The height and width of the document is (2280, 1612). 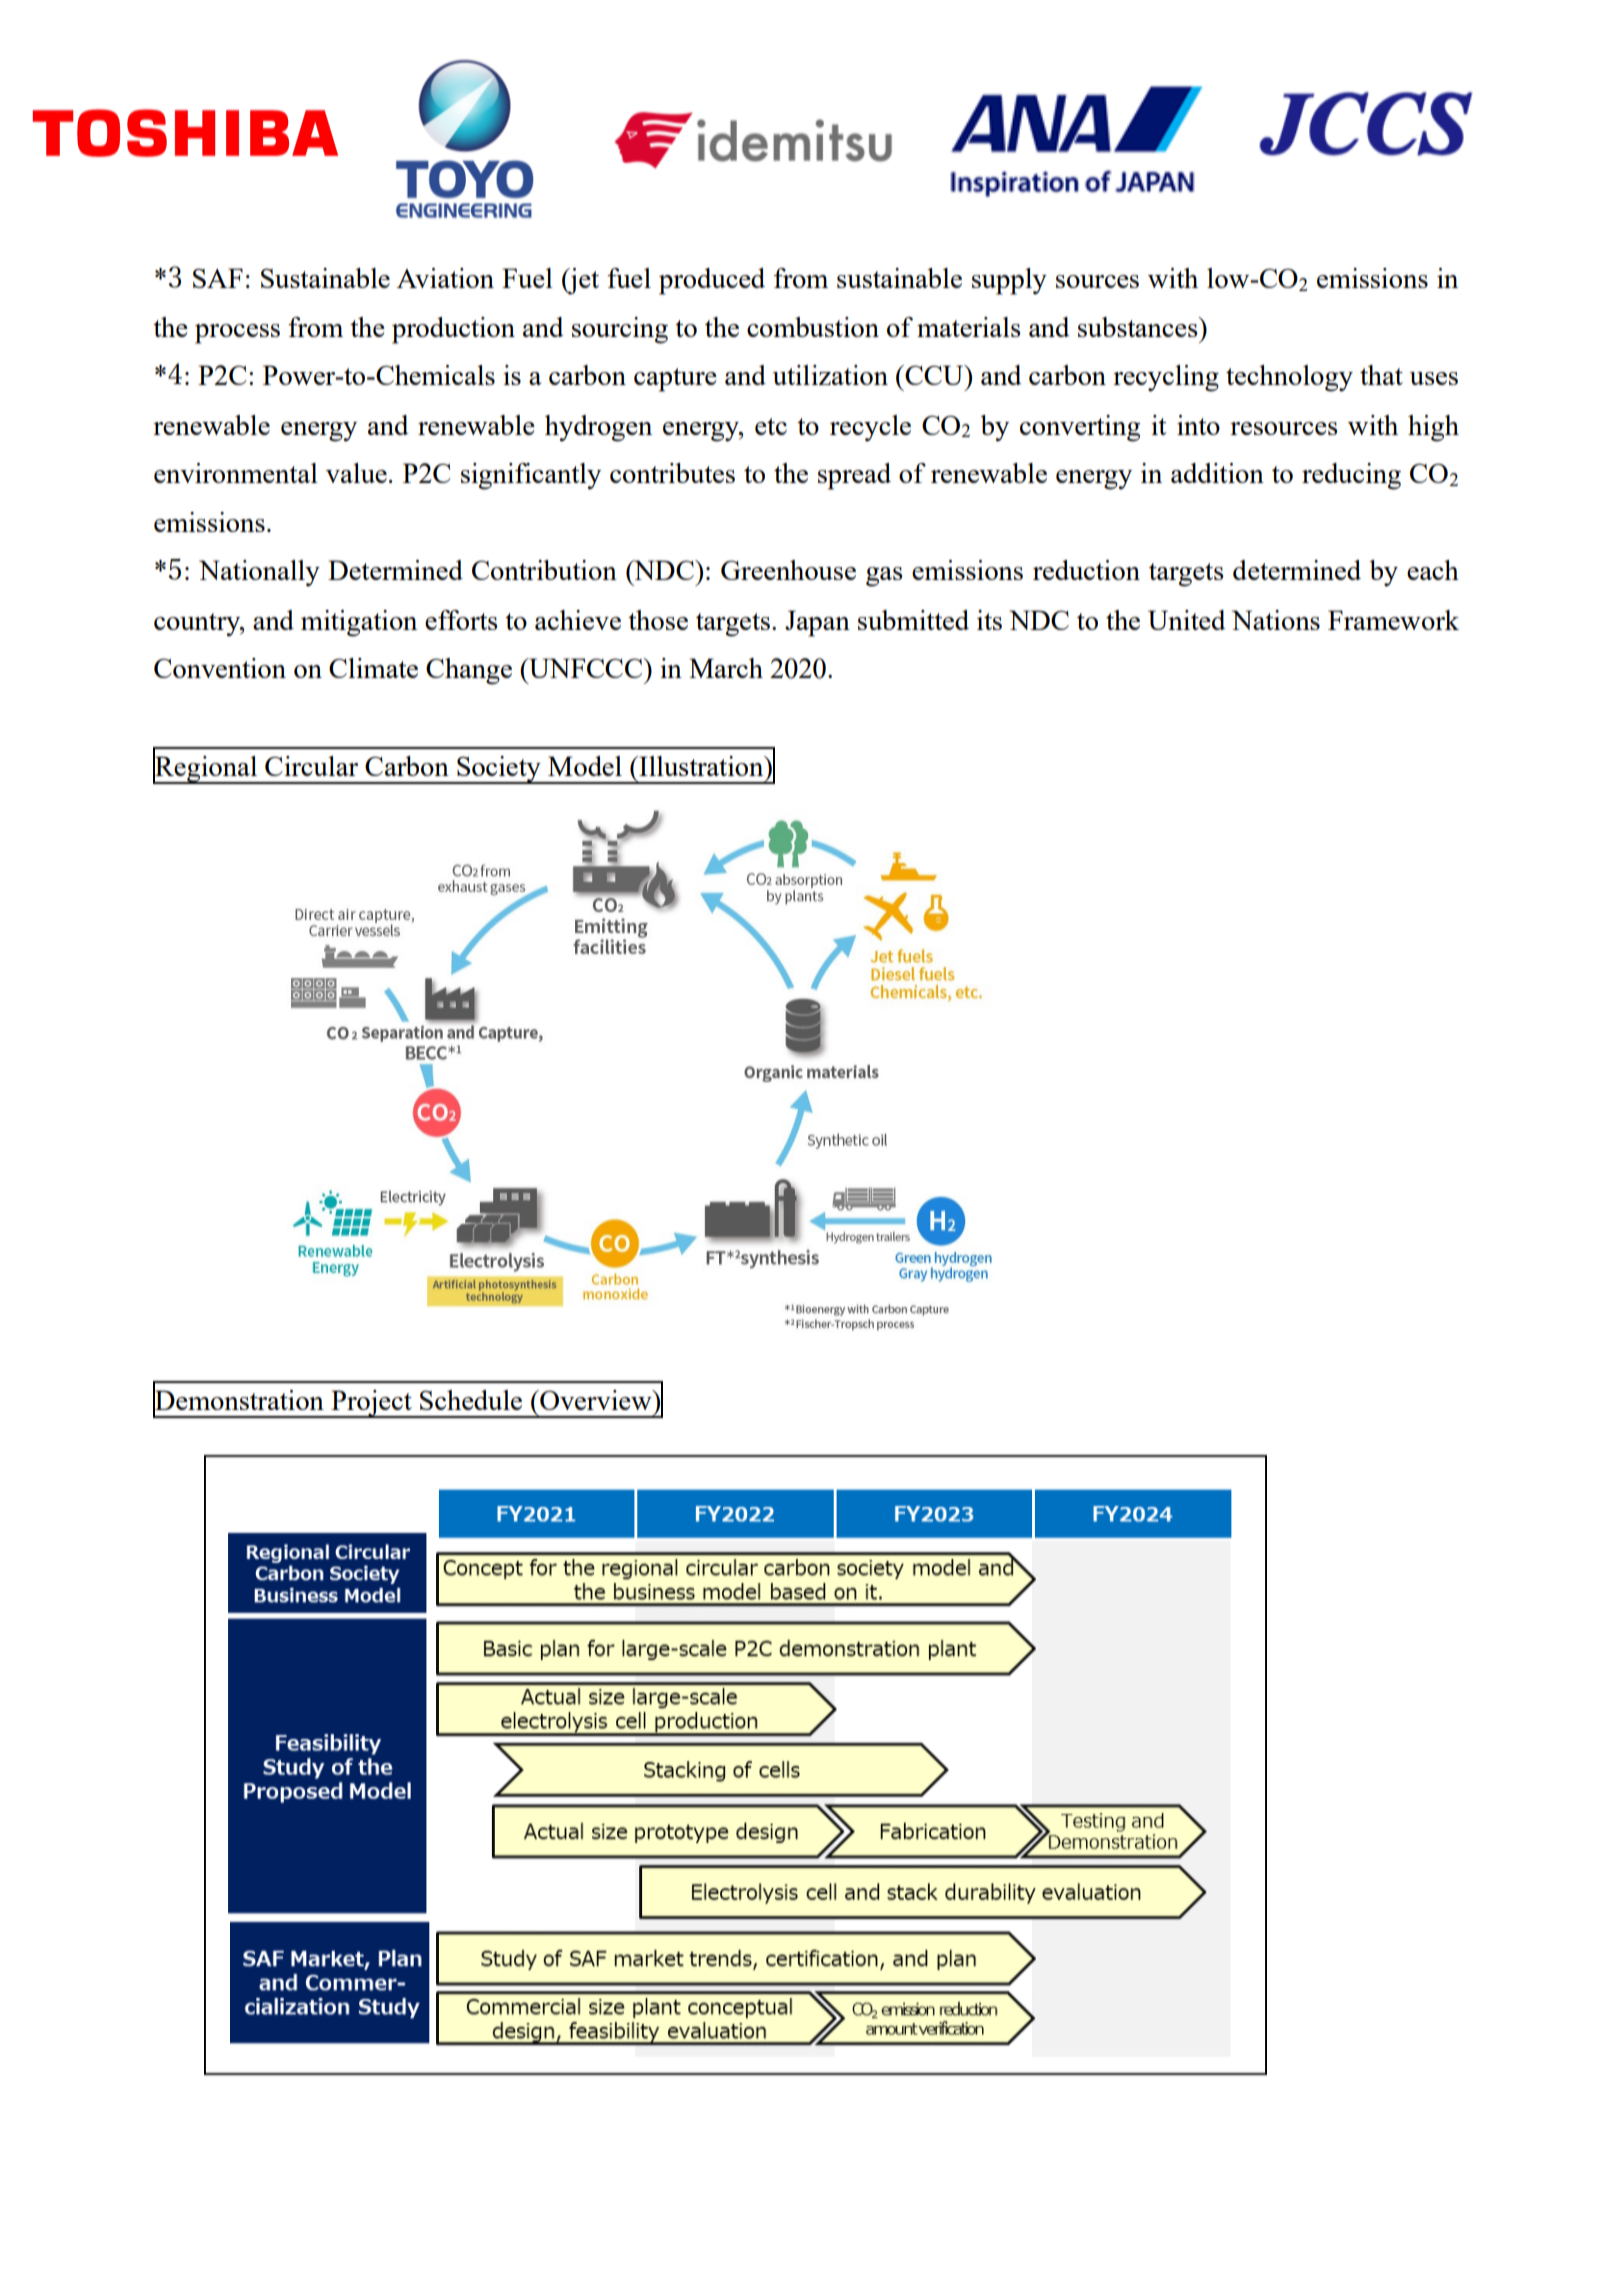 What do you see at coordinates (701, 766) in the document?
I see `Illustration` at bounding box center [701, 766].
